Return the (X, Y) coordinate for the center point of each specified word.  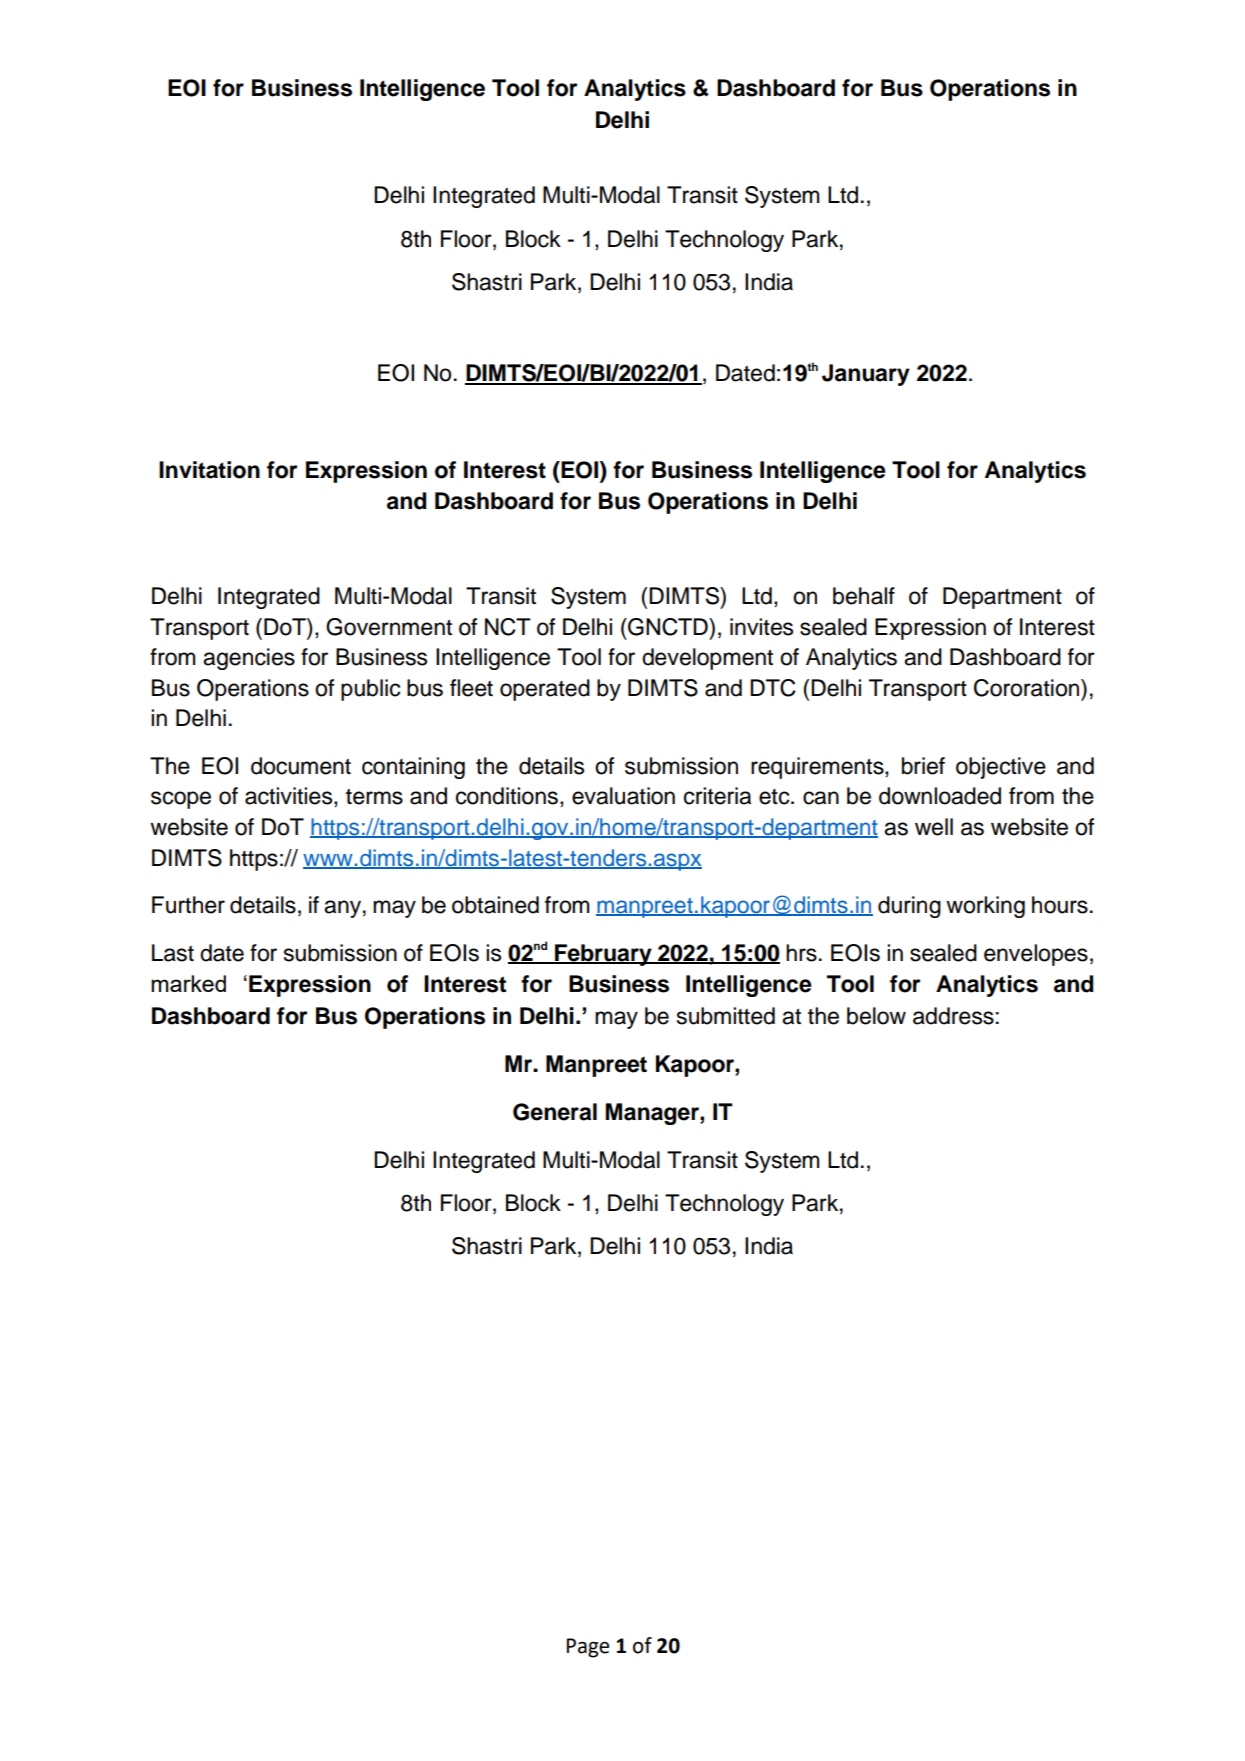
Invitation (209, 470)
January (866, 375)
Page (588, 1648)
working (985, 907)
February (603, 955)
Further (188, 905)
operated (545, 690)
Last (173, 953)
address (953, 1016)
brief (923, 766)
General (555, 1112)
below (876, 1016)
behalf (864, 596)
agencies (249, 659)
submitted (726, 1016)
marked (188, 983)
